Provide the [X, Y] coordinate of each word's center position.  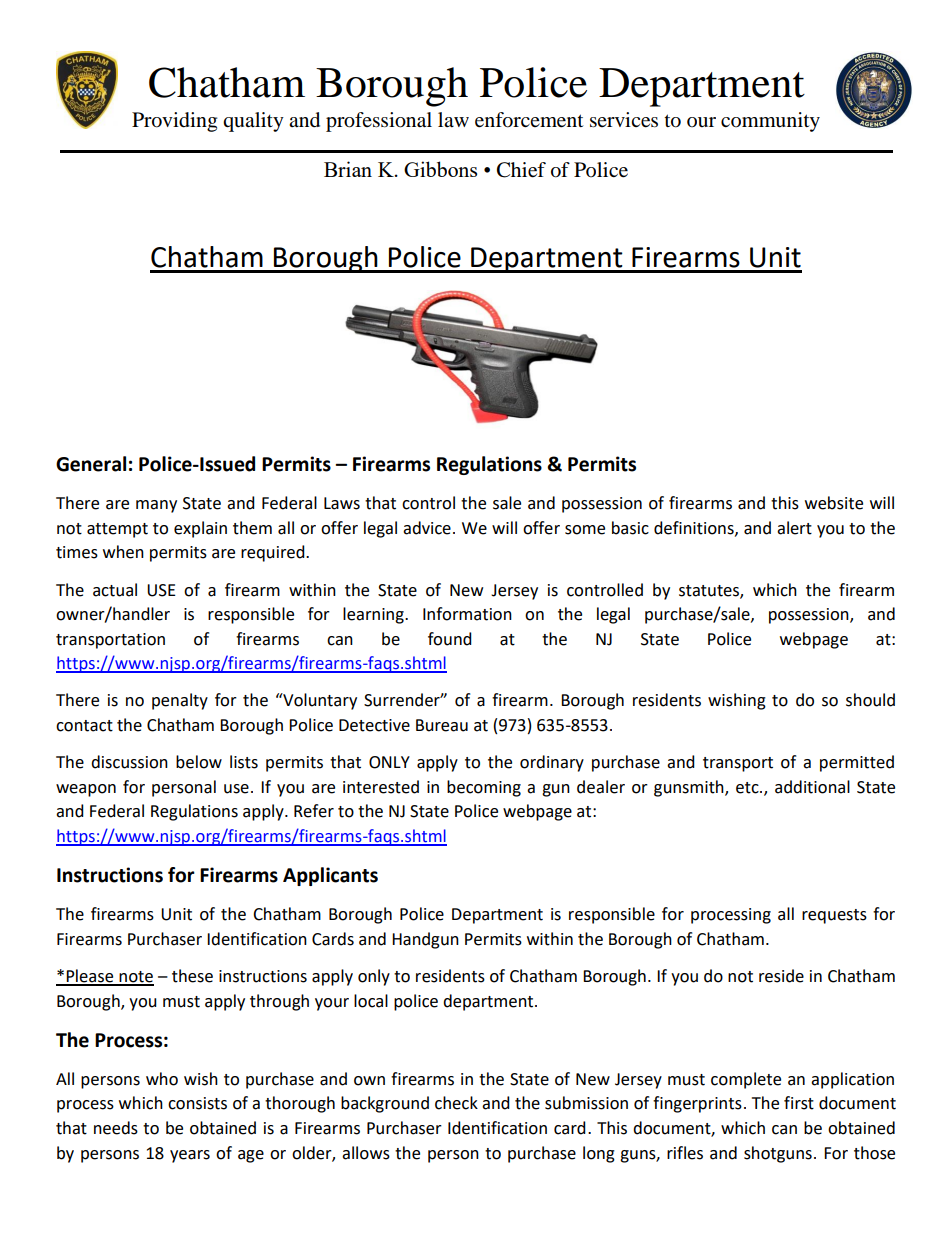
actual [115, 590]
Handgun [425, 940]
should [870, 700]
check [456, 1103]
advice [427, 528]
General [91, 464]
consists [197, 1103]
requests [834, 916]
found [450, 639]
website [834, 503]
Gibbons [440, 169]
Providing [174, 122]
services [624, 120]
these [192, 976]
